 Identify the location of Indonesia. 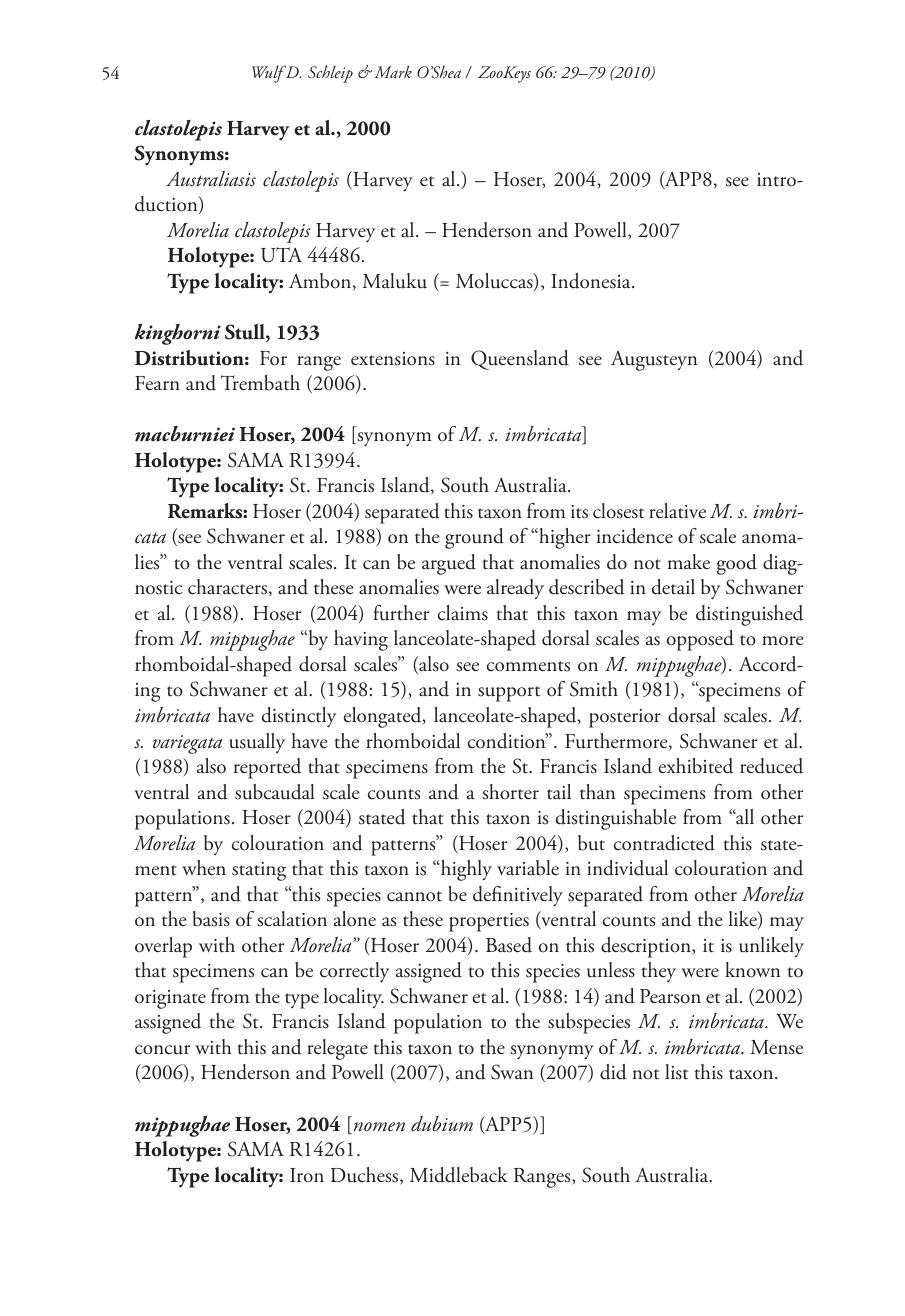
(592, 281).
